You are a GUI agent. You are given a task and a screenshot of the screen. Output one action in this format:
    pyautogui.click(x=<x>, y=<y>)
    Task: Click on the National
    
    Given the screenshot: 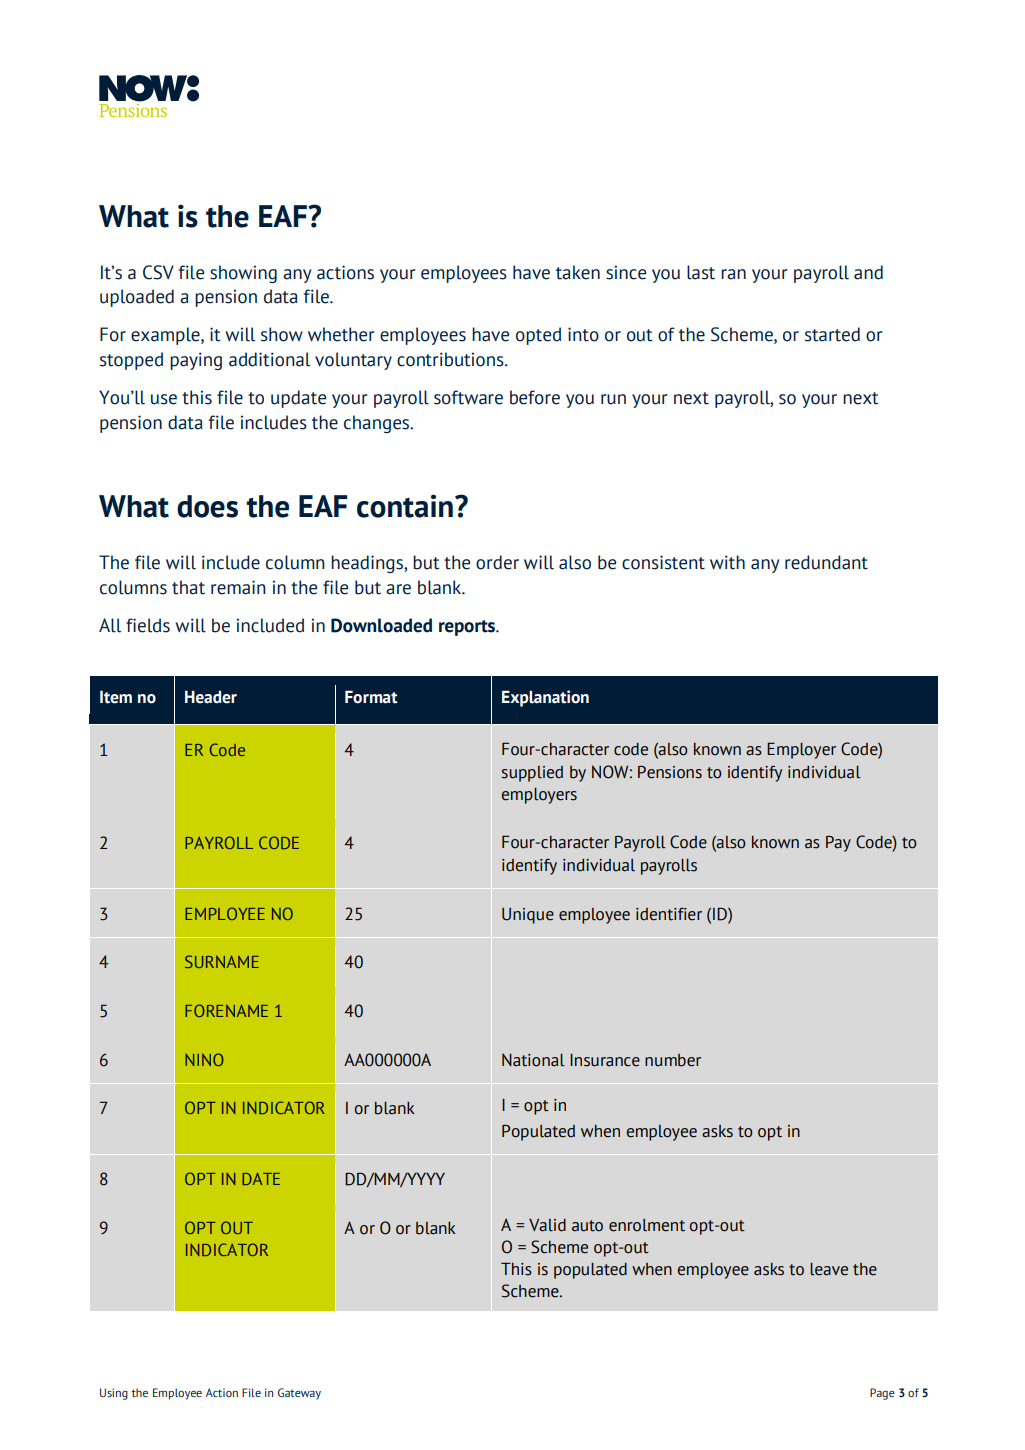 What is the action you would take?
    pyautogui.click(x=533, y=1060)
